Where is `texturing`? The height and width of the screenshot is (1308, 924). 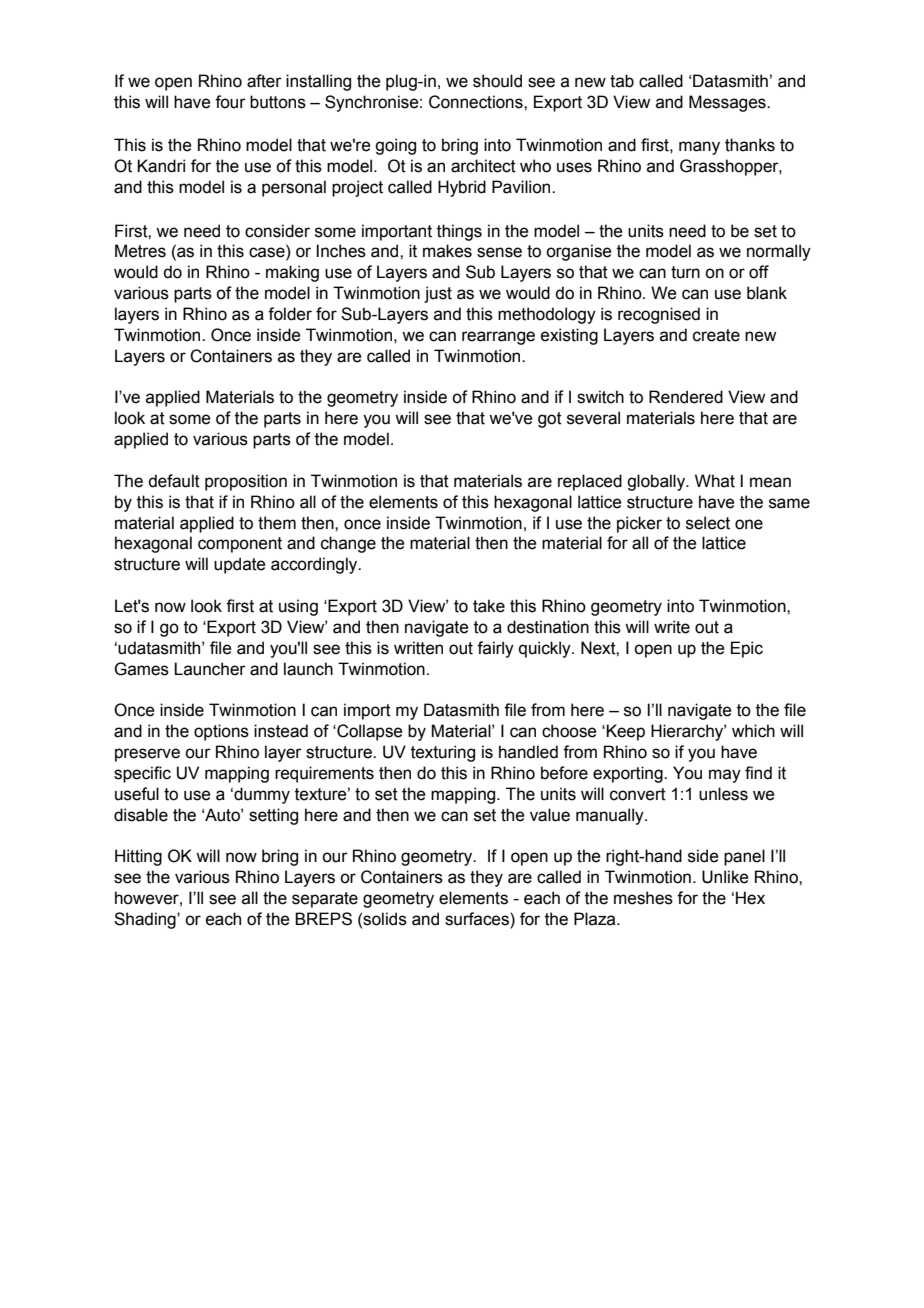
texturing is located at coordinates (443, 753).
